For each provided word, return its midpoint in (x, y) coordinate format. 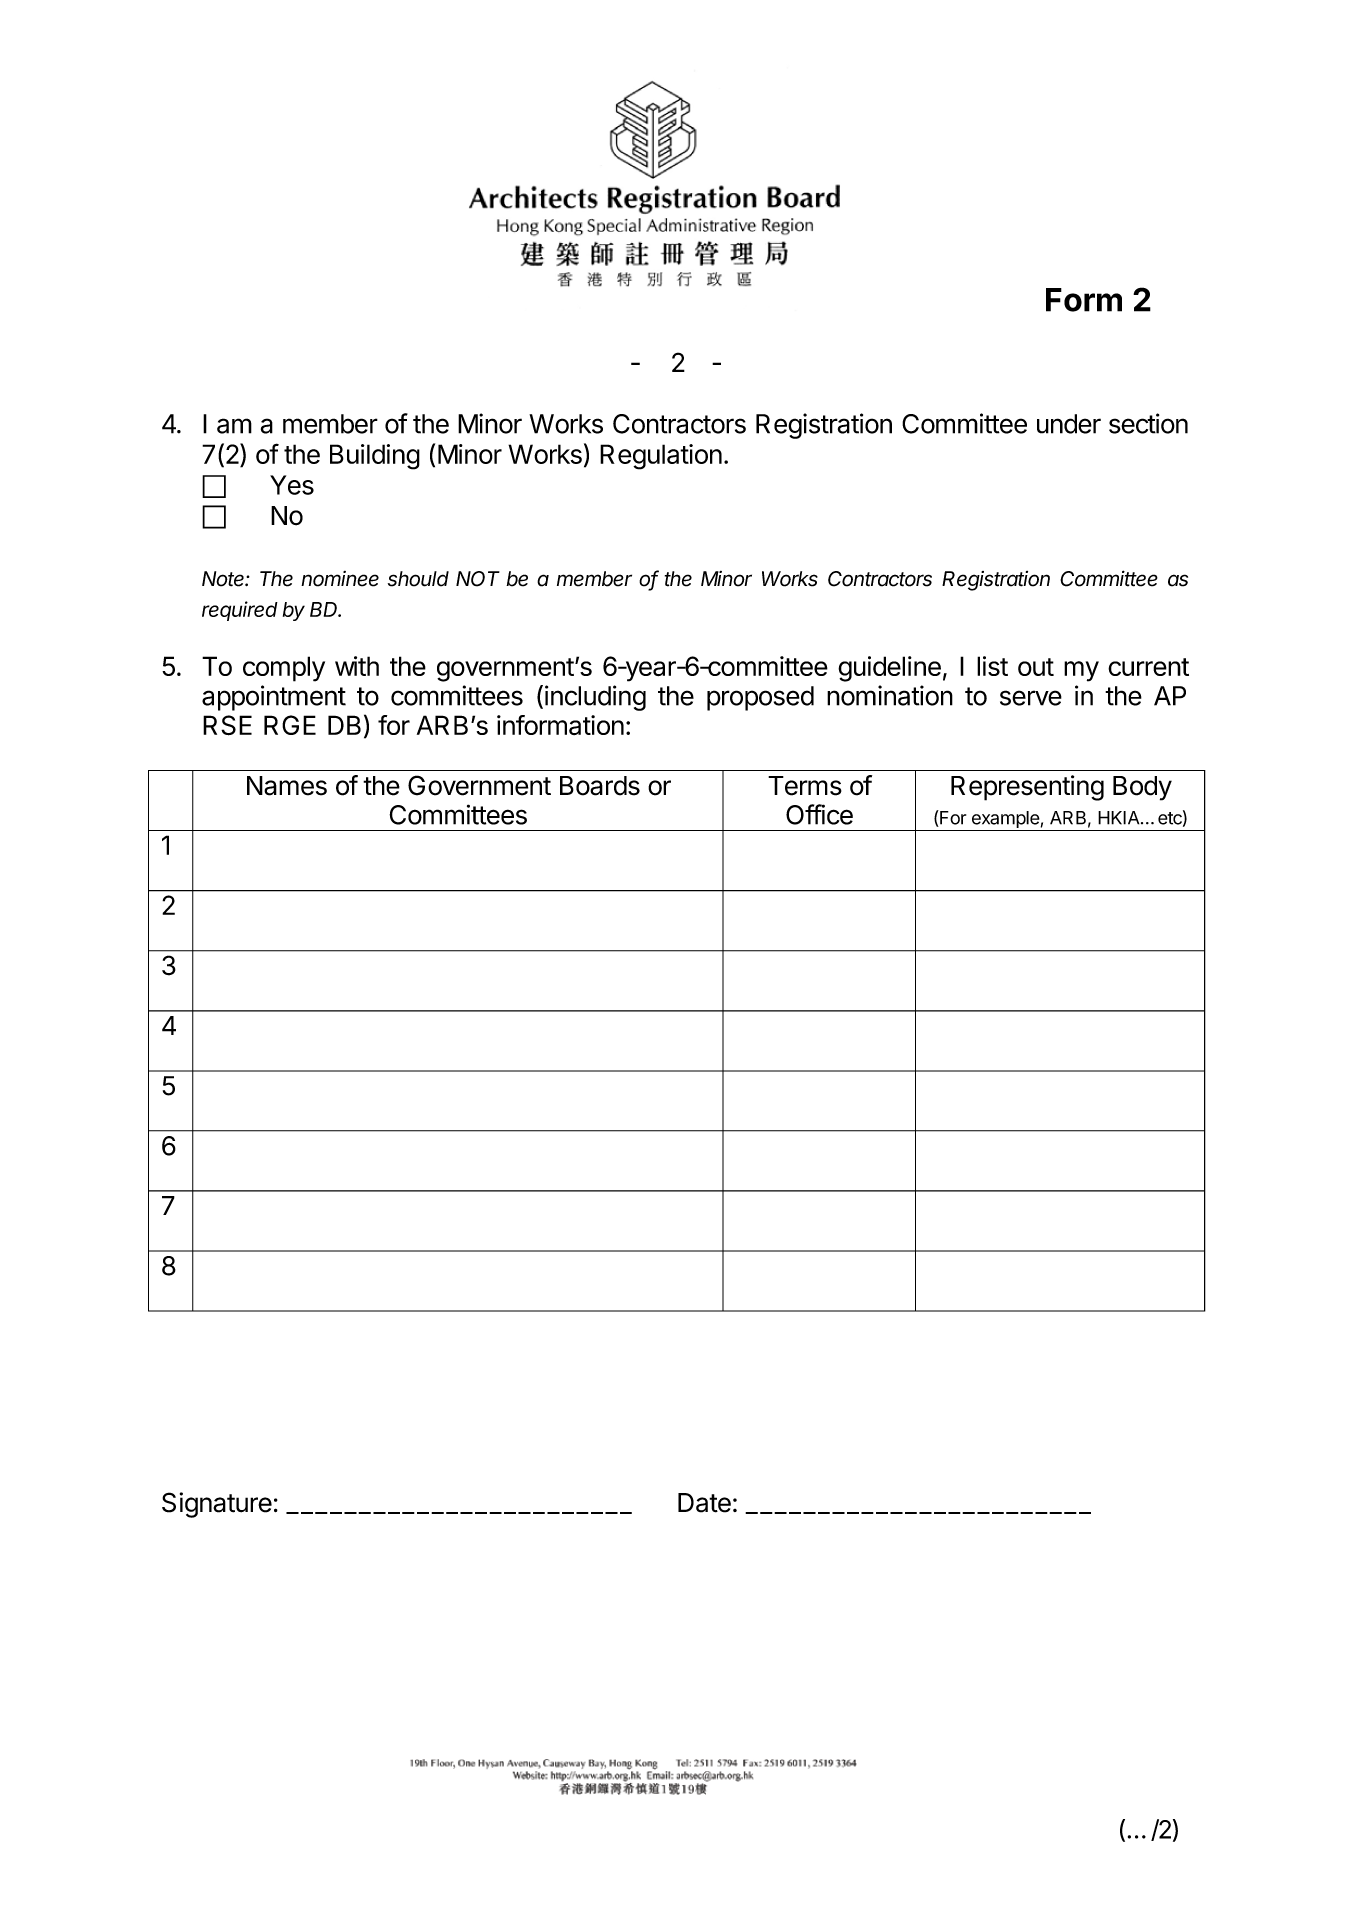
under (1069, 424)
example (1005, 821)
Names (287, 786)
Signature (217, 1505)
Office (819, 814)
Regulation (661, 457)
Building (375, 457)
